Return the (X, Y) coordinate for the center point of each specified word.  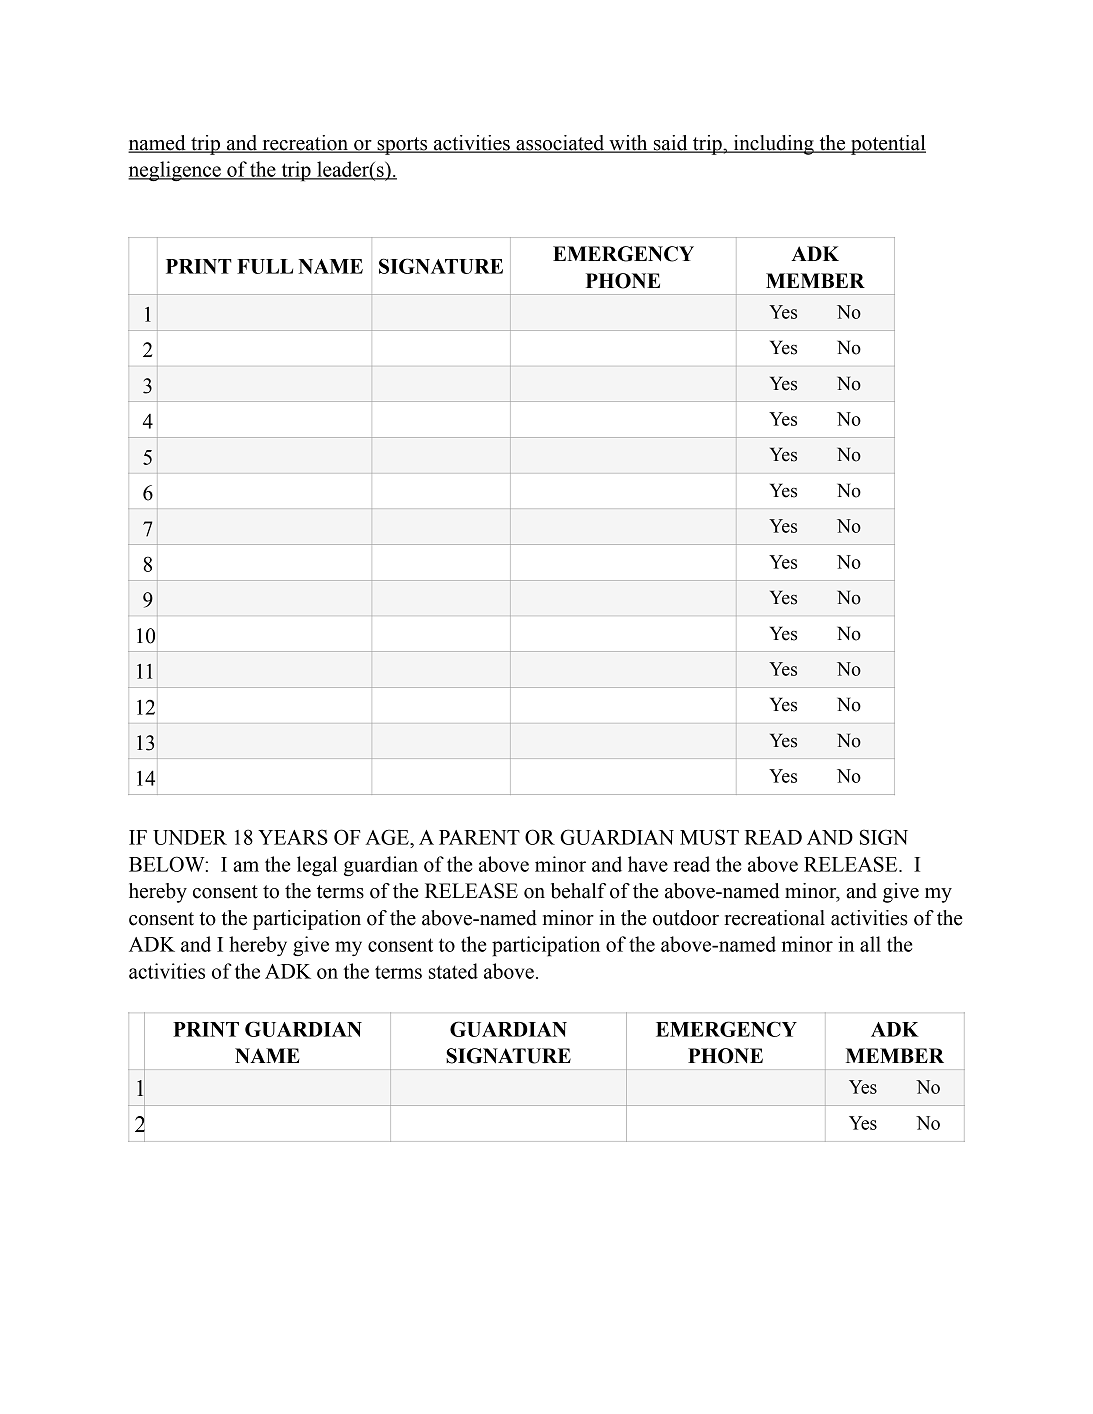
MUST (709, 837)
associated (560, 144)
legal (317, 866)
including (773, 145)
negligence (175, 171)
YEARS (293, 837)
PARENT (479, 837)
